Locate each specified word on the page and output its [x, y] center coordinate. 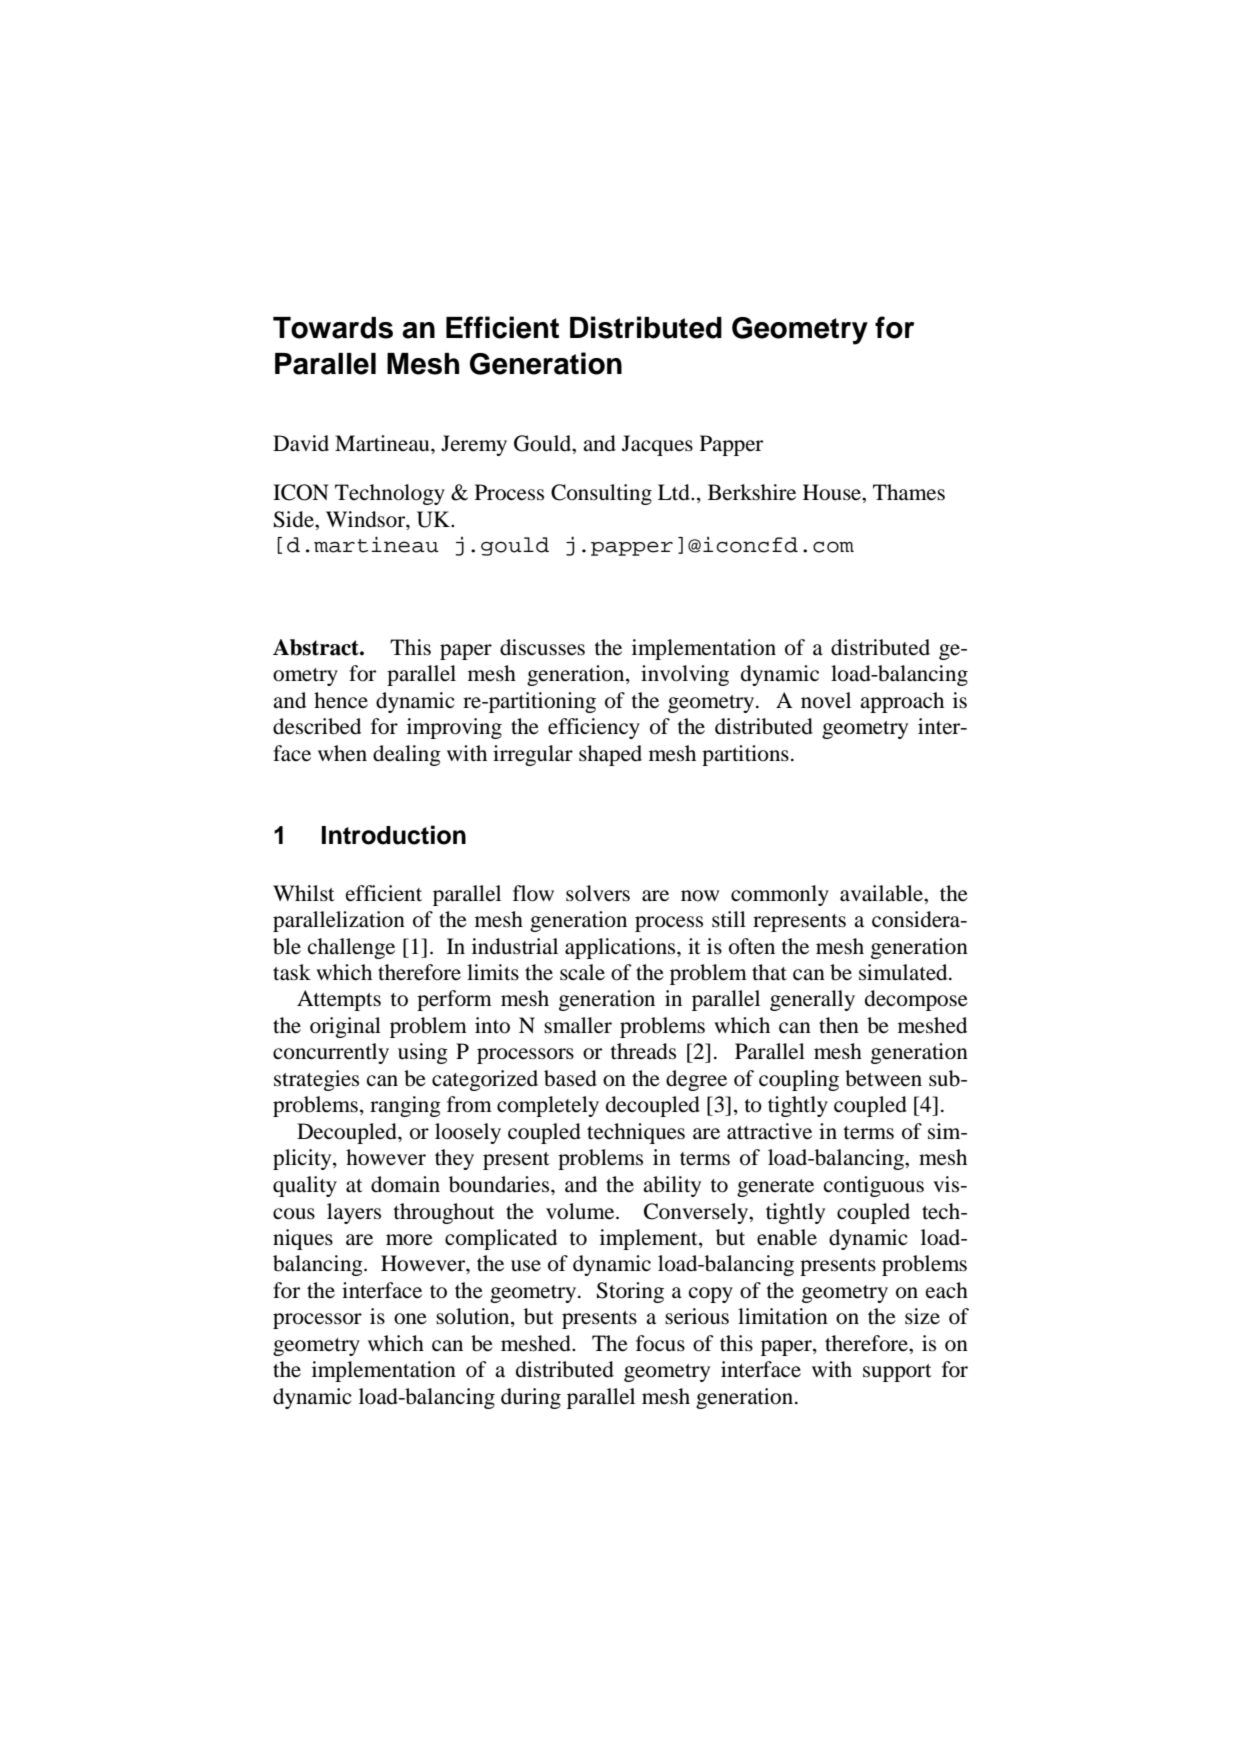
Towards [333, 328]
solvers [598, 893]
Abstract [317, 647]
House [833, 492]
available [882, 893]
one [410, 1319]
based [570, 1078]
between [883, 1078]
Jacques [657, 445]
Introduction [394, 835]
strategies [316, 1080]
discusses [542, 647]
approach [902, 702]
